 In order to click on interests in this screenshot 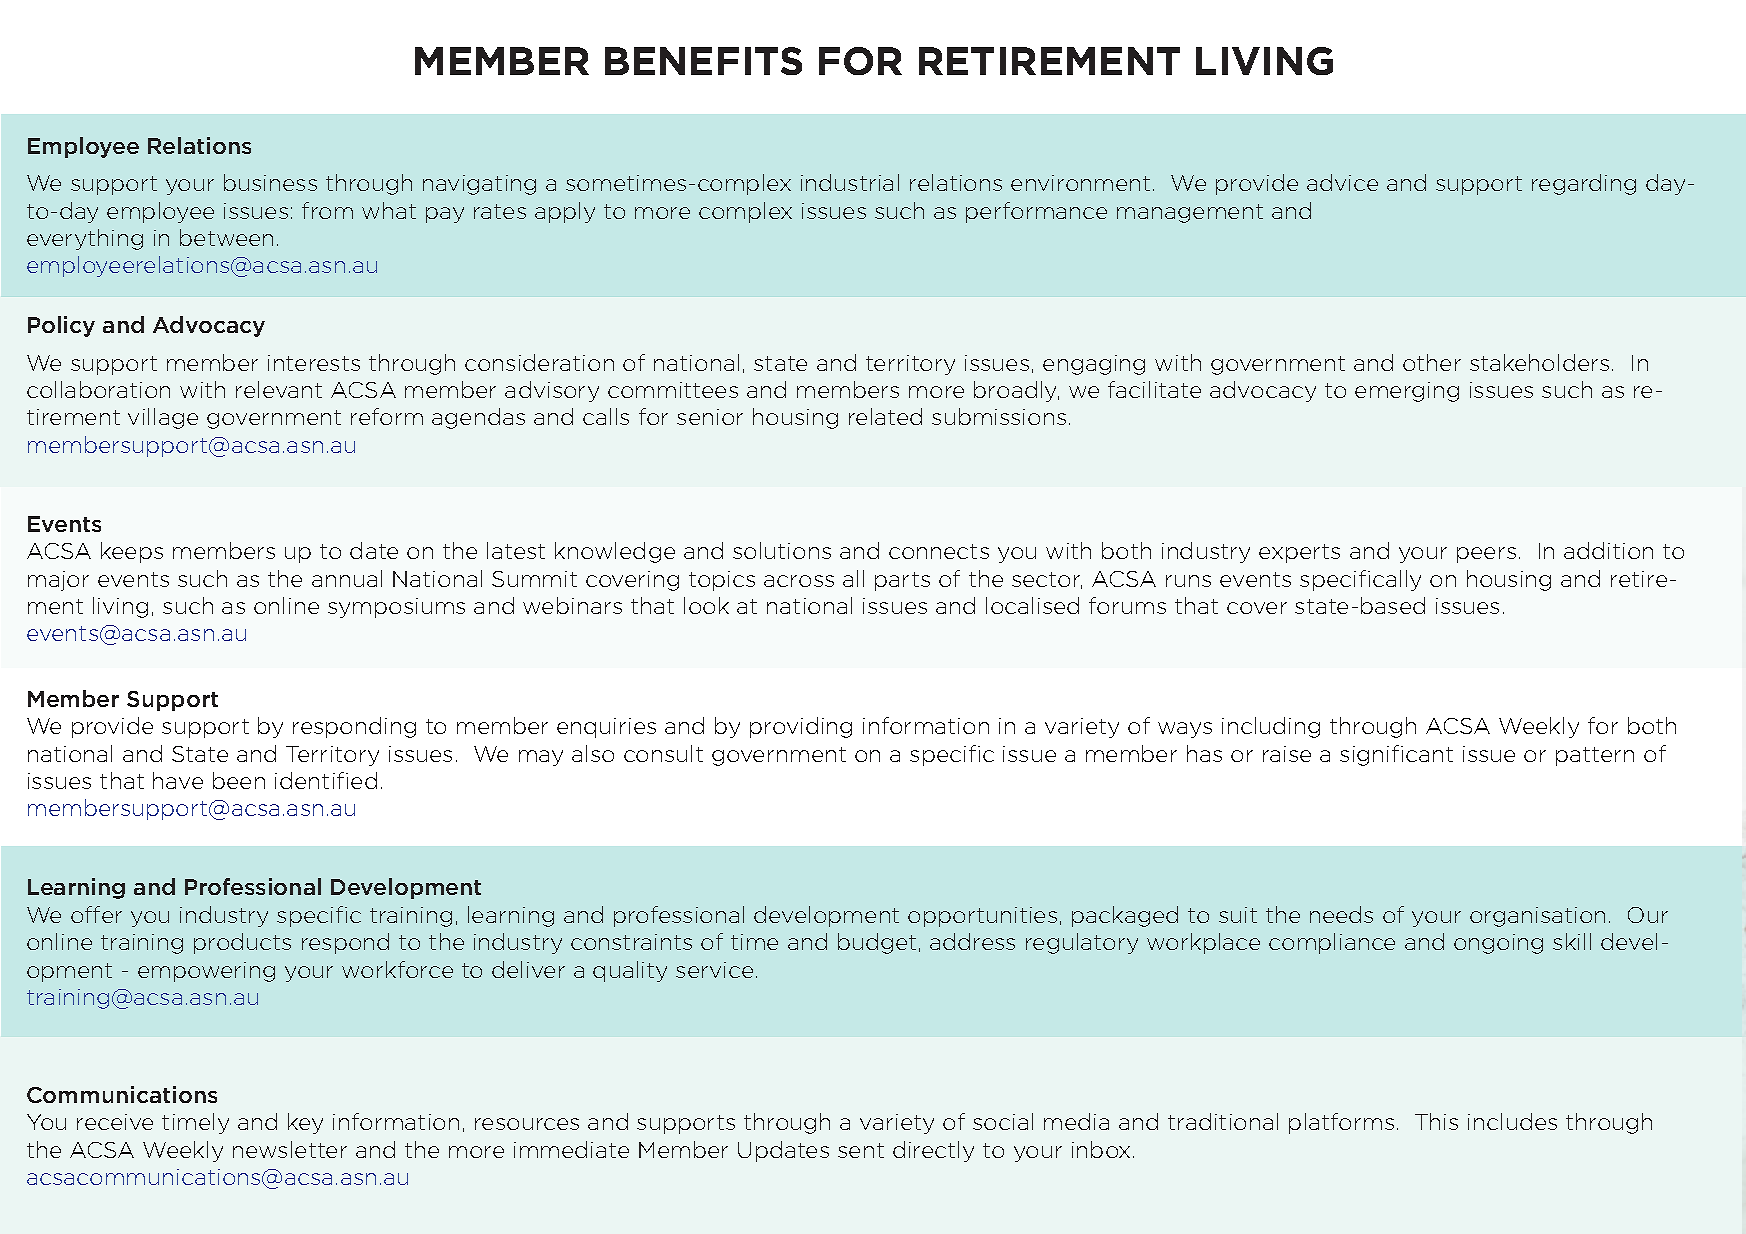, I will do `click(314, 363)`.
